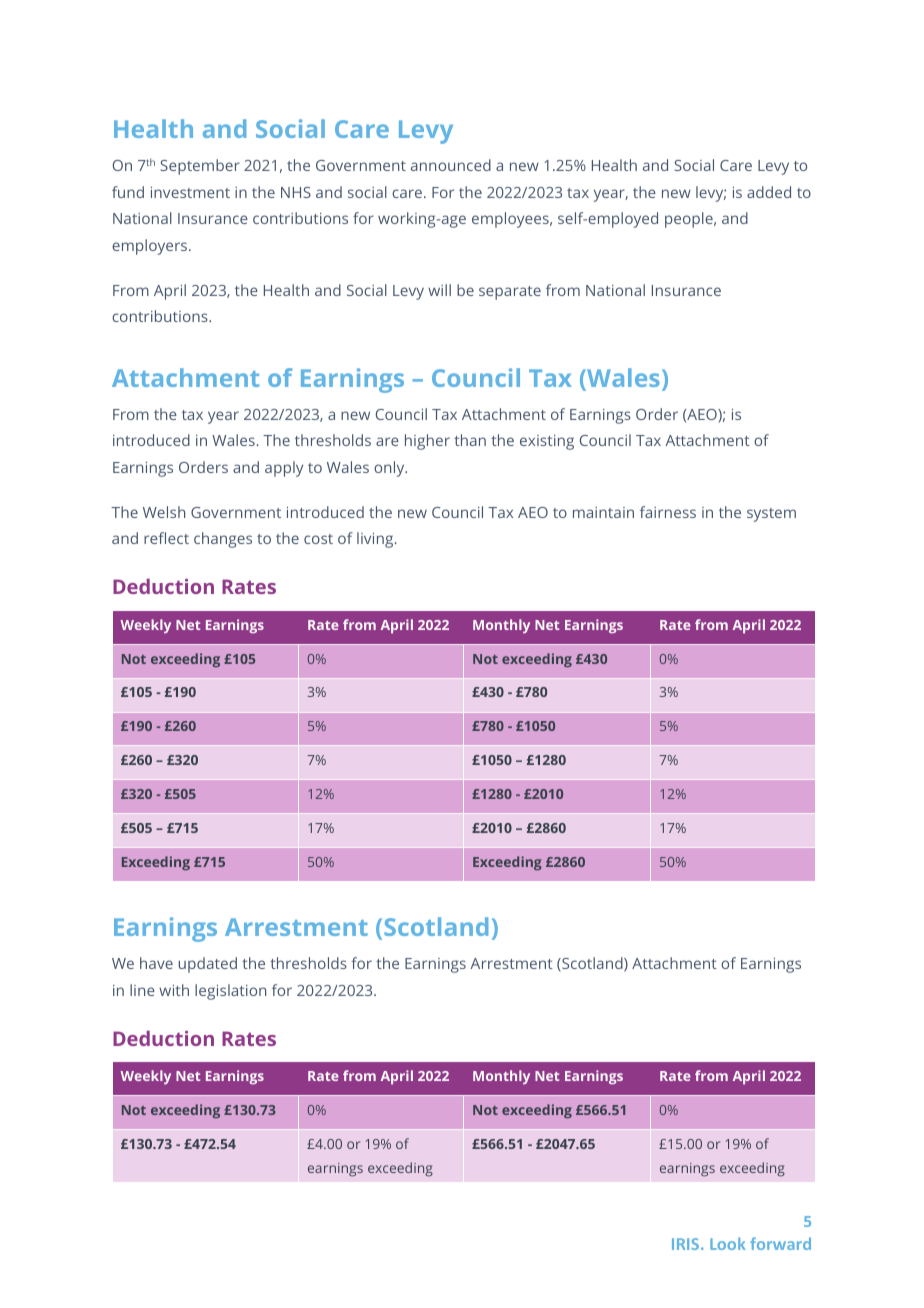 This screenshot has height=1308, width=924. Describe the element at coordinates (376, 540) in the screenshot. I see `living` at that location.
